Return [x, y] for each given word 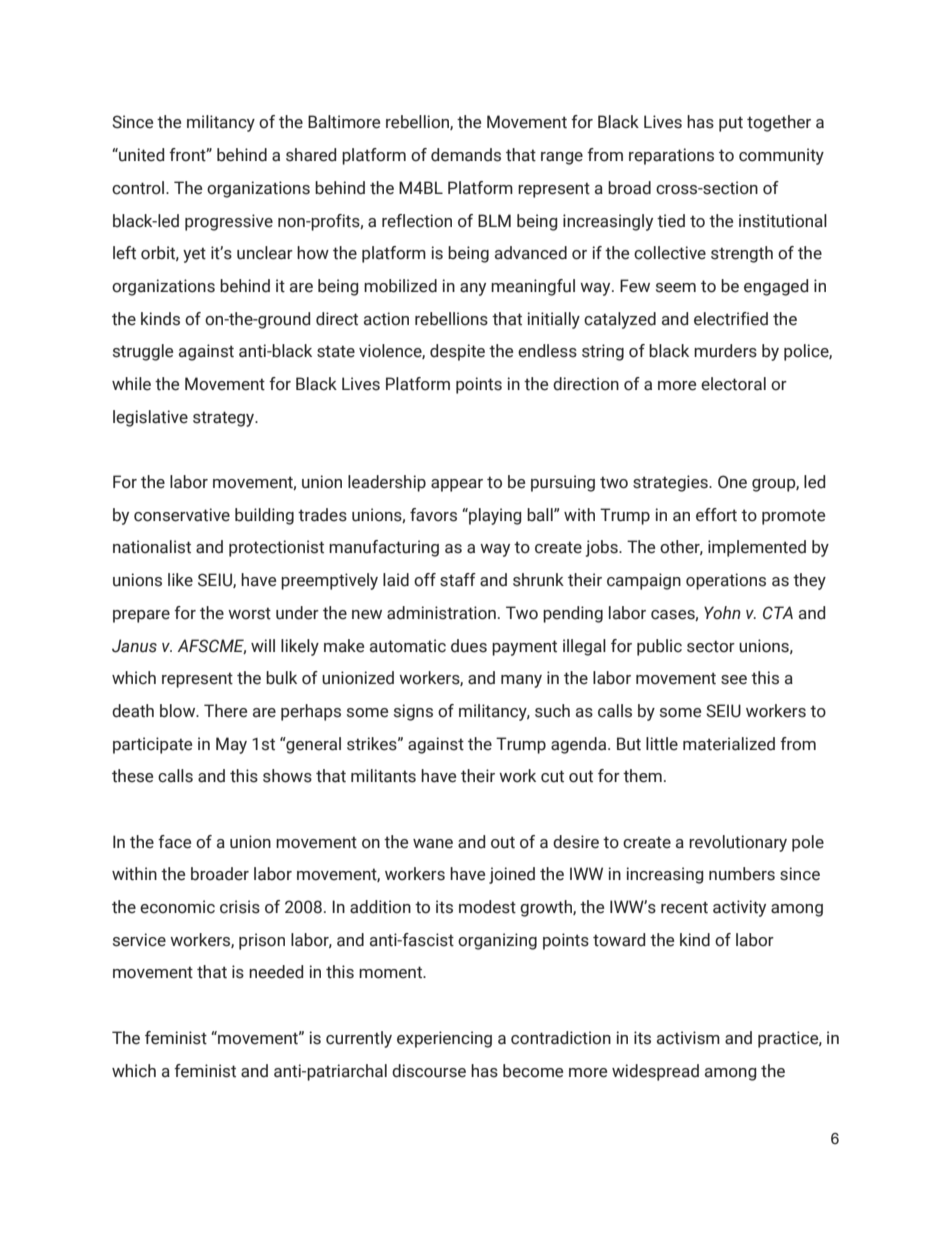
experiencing [444, 1039]
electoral [733, 384]
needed [276, 972]
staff [458, 580]
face [174, 842]
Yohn [722, 613]
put [731, 124]
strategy [225, 419]
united [140, 155]
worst [249, 613]
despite [457, 352]
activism [688, 1038]
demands [466, 155]
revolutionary [738, 843]
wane [433, 844]
